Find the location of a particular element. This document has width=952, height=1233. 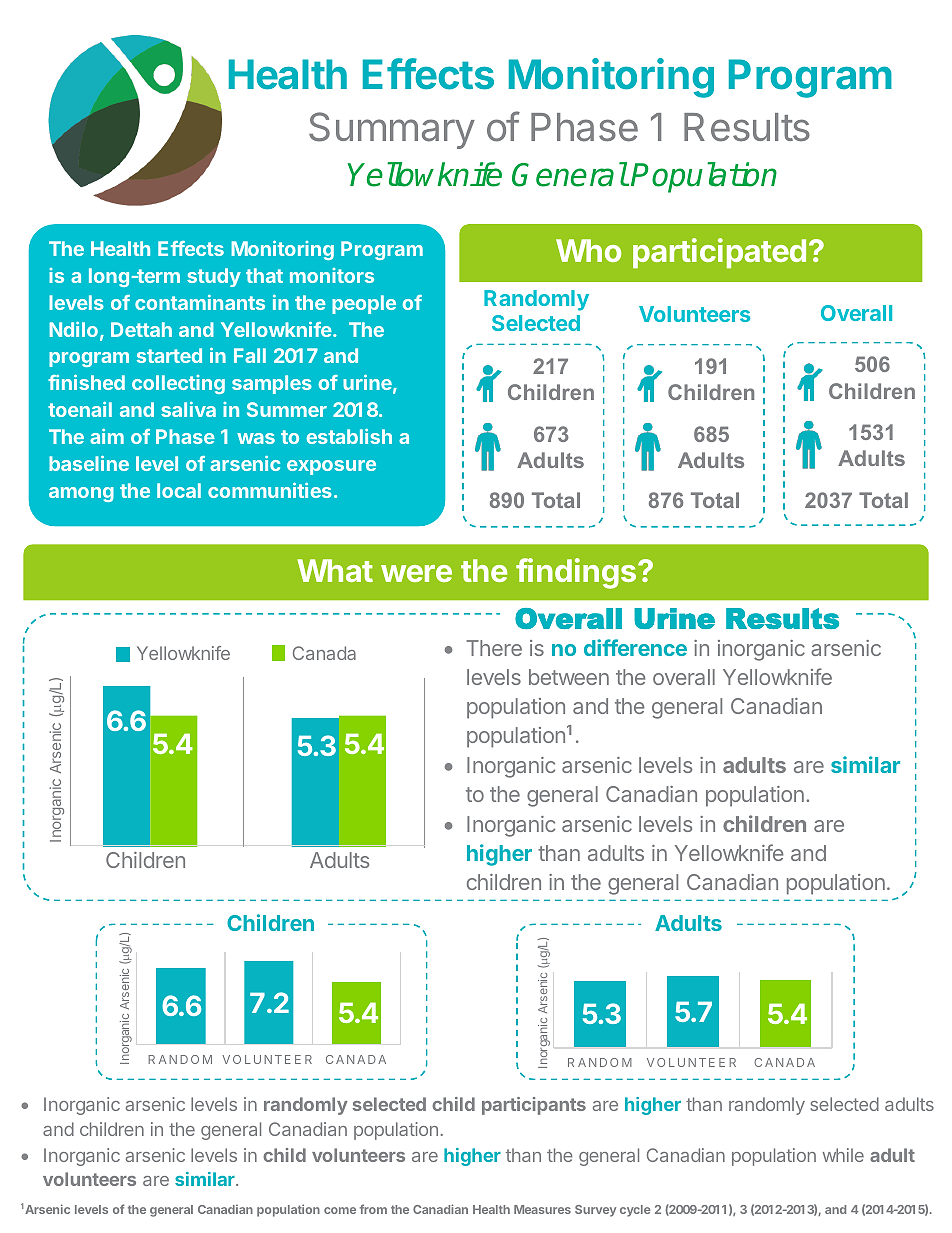

Summary is located at coordinates (392, 130).
